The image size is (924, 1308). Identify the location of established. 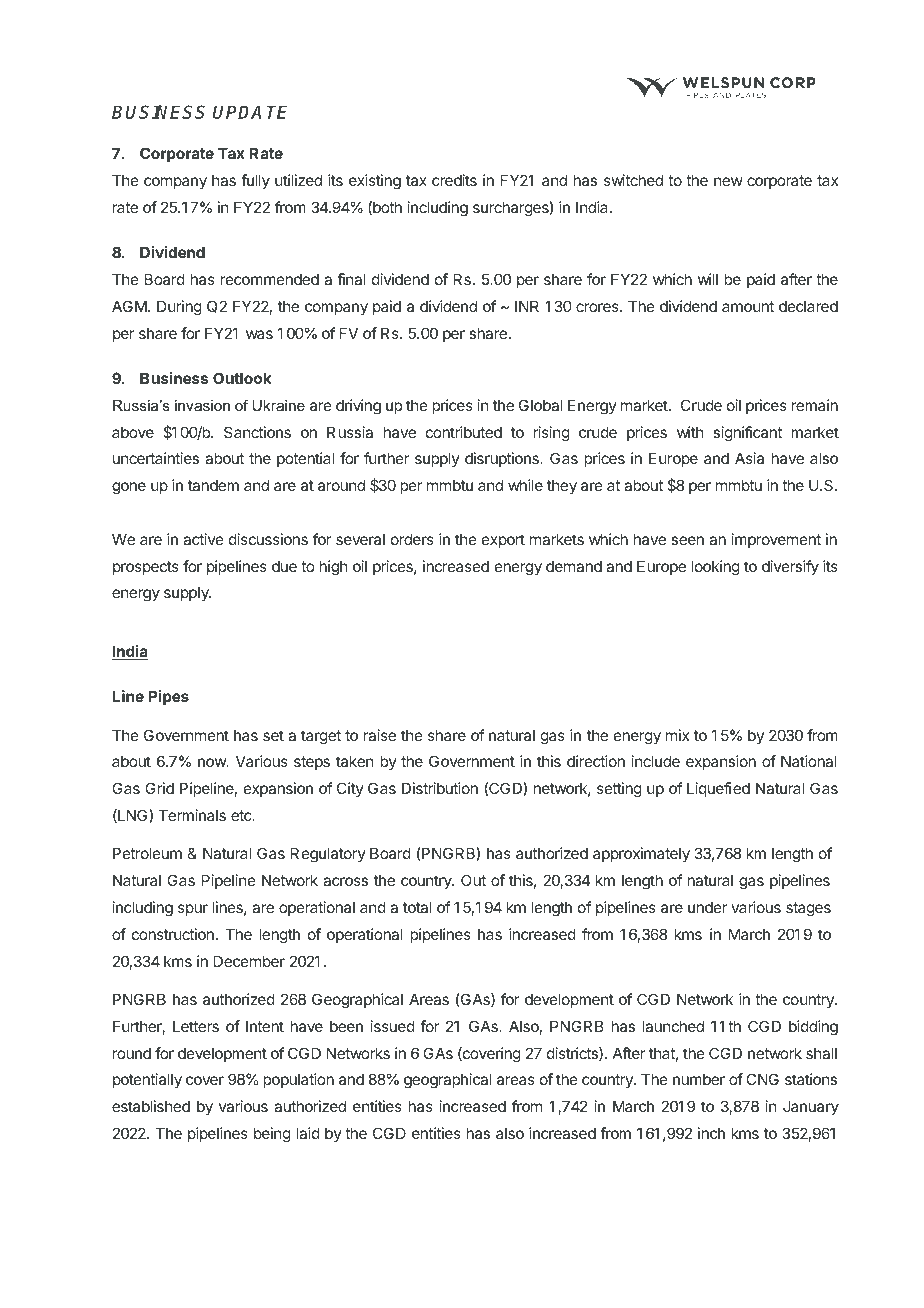
(151, 1106).
